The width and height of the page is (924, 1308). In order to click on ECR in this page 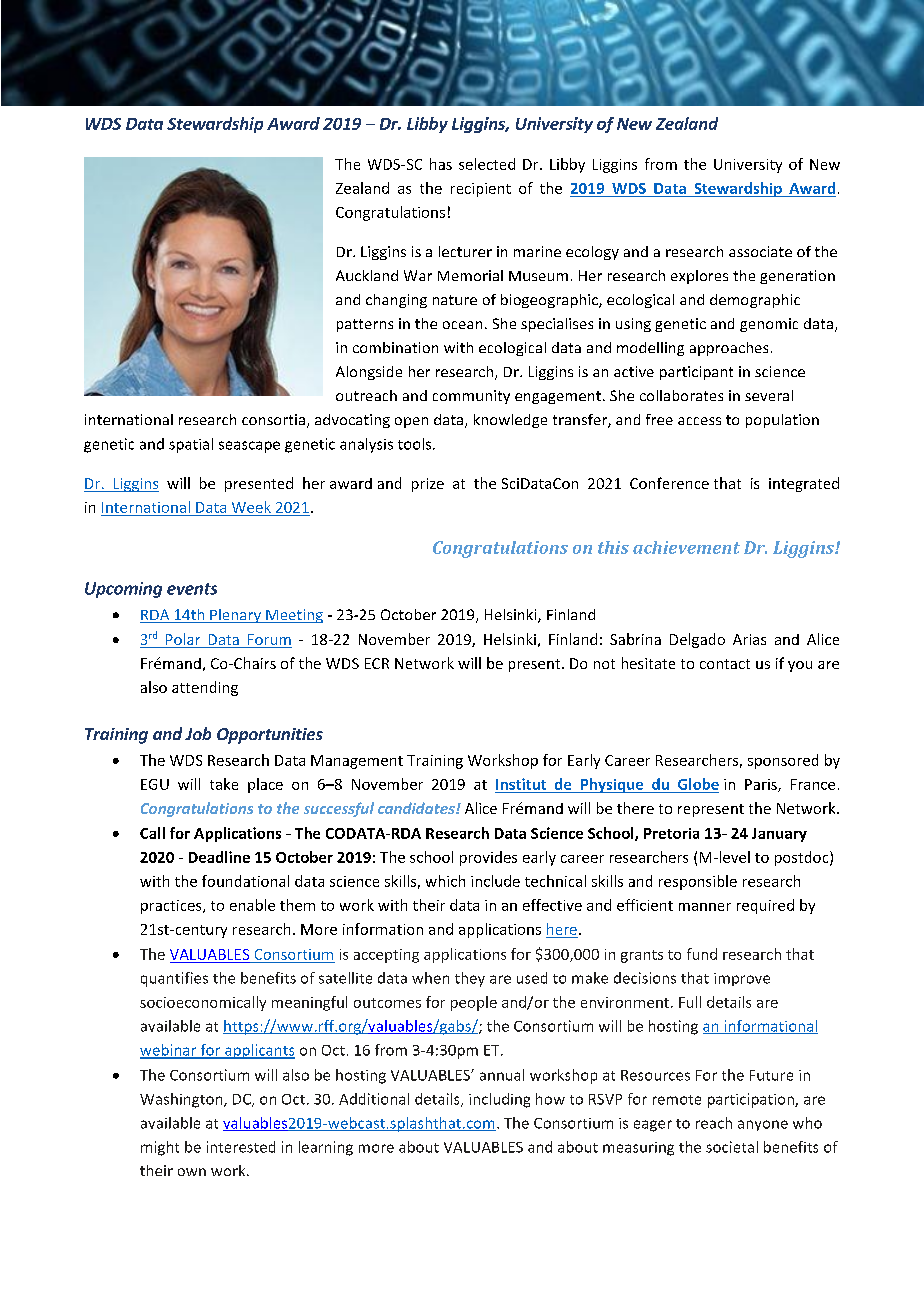, I will do `click(377, 663)`.
